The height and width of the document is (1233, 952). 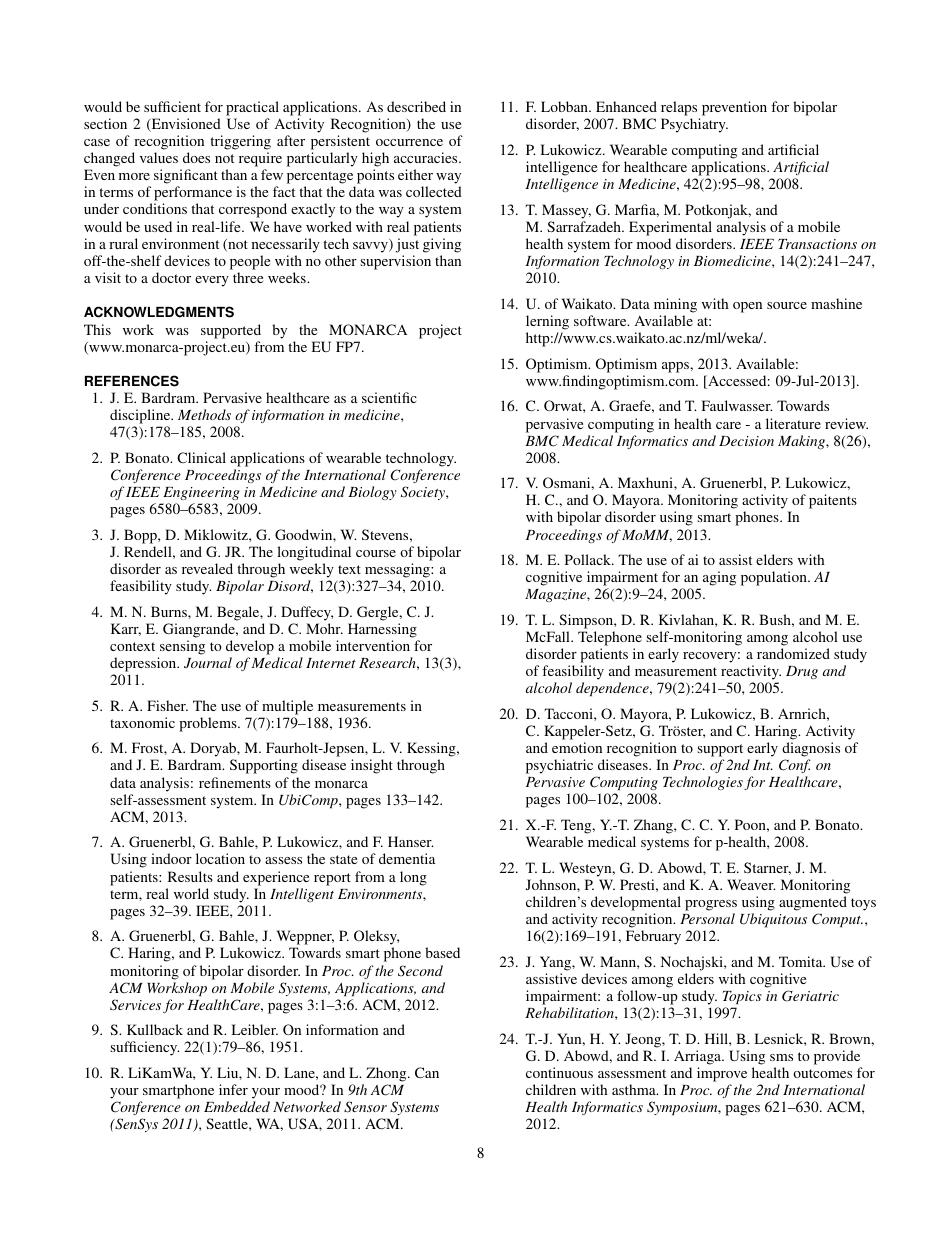 What do you see at coordinates (427, 157) in the document?
I see `accuracies` at bounding box center [427, 157].
